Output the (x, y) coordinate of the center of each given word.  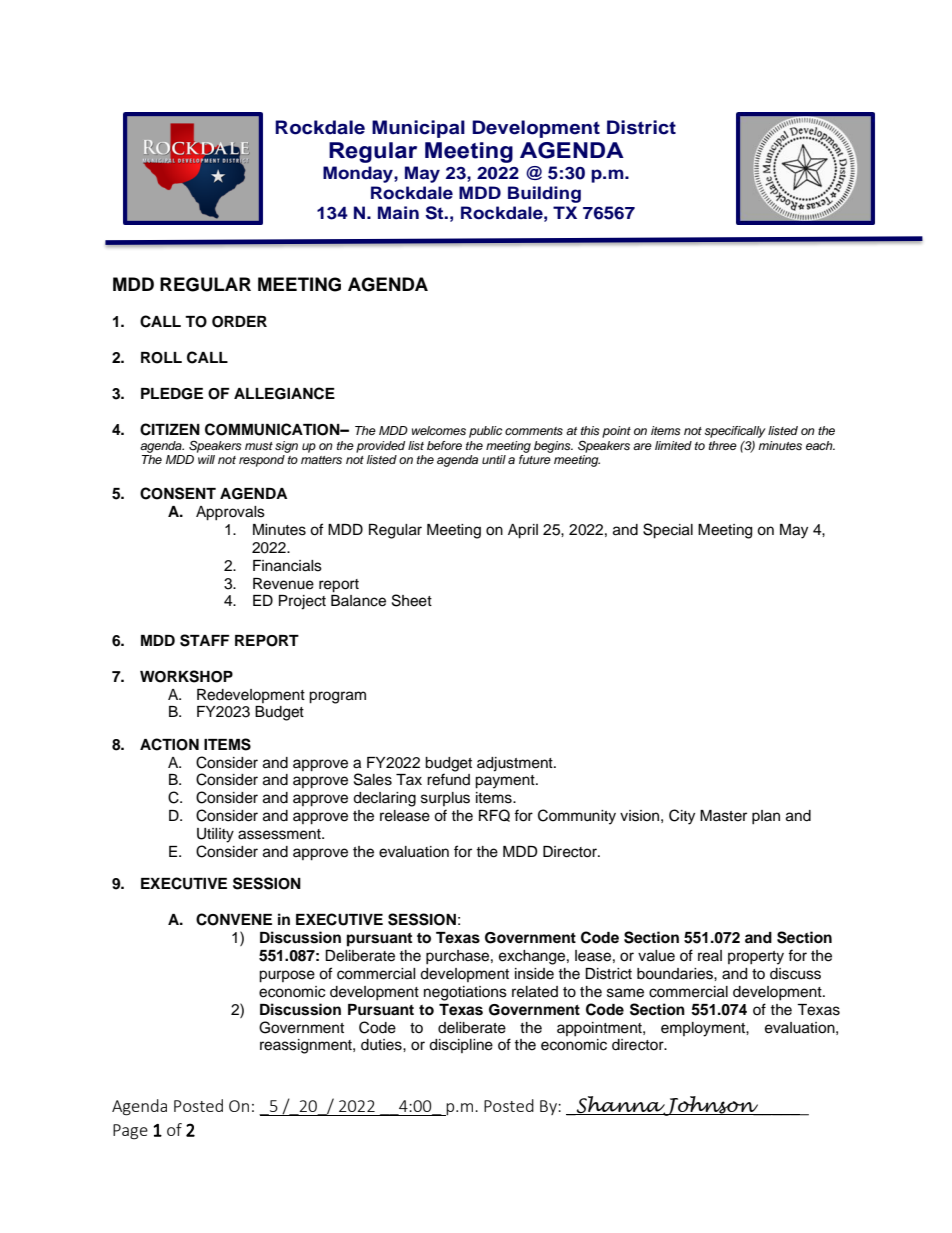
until (494, 459)
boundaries (676, 974)
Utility (215, 835)
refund (448, 779)
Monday (359, 174)
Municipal (418, 129)
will (206, 458)
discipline (461, 1046)
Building (544, 194)
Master (723, 816)
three (723, 445)
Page (130, 1132)
